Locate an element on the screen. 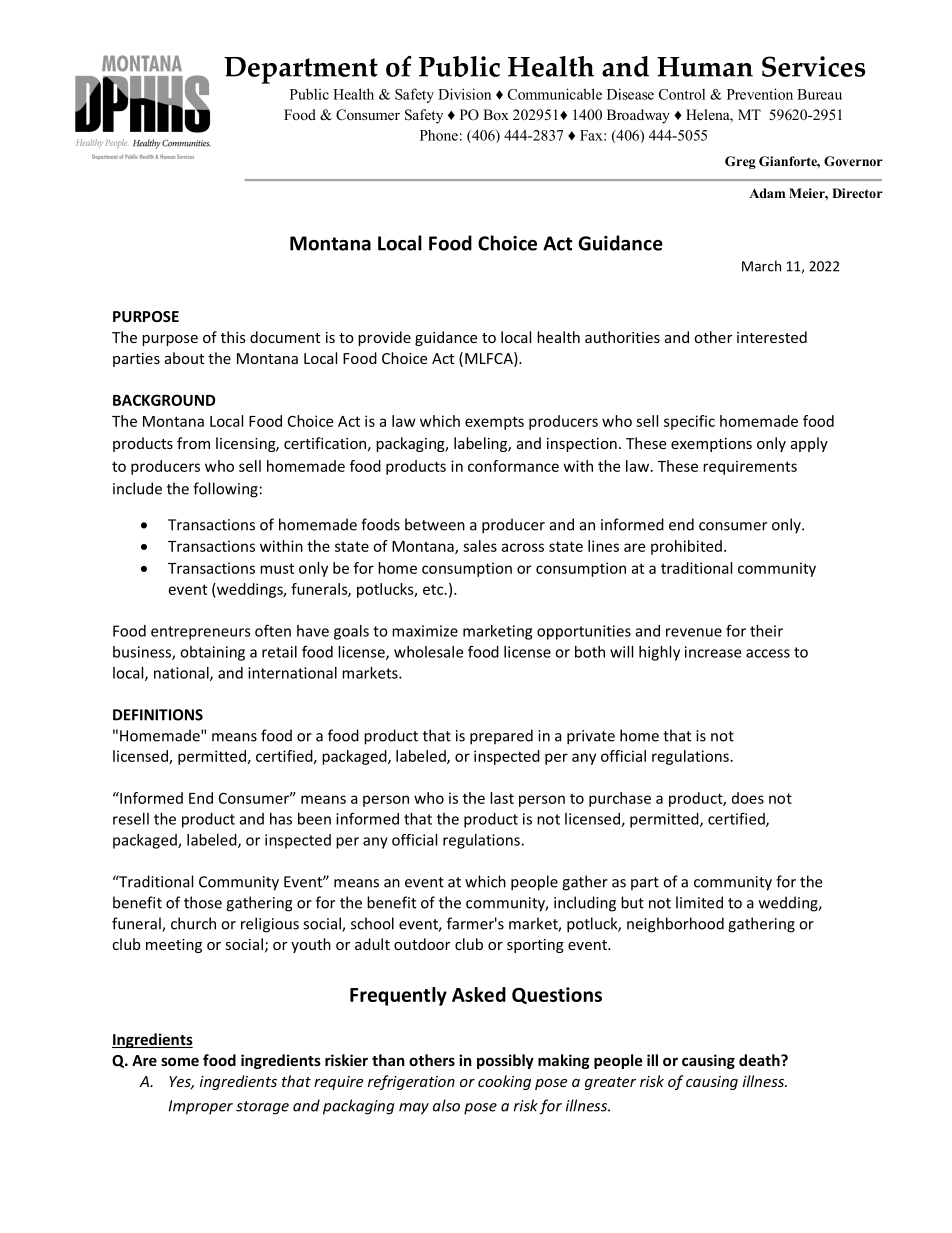 The height and width of the screenshot is (1233, 952). access is located at coordinates (768, 653).
